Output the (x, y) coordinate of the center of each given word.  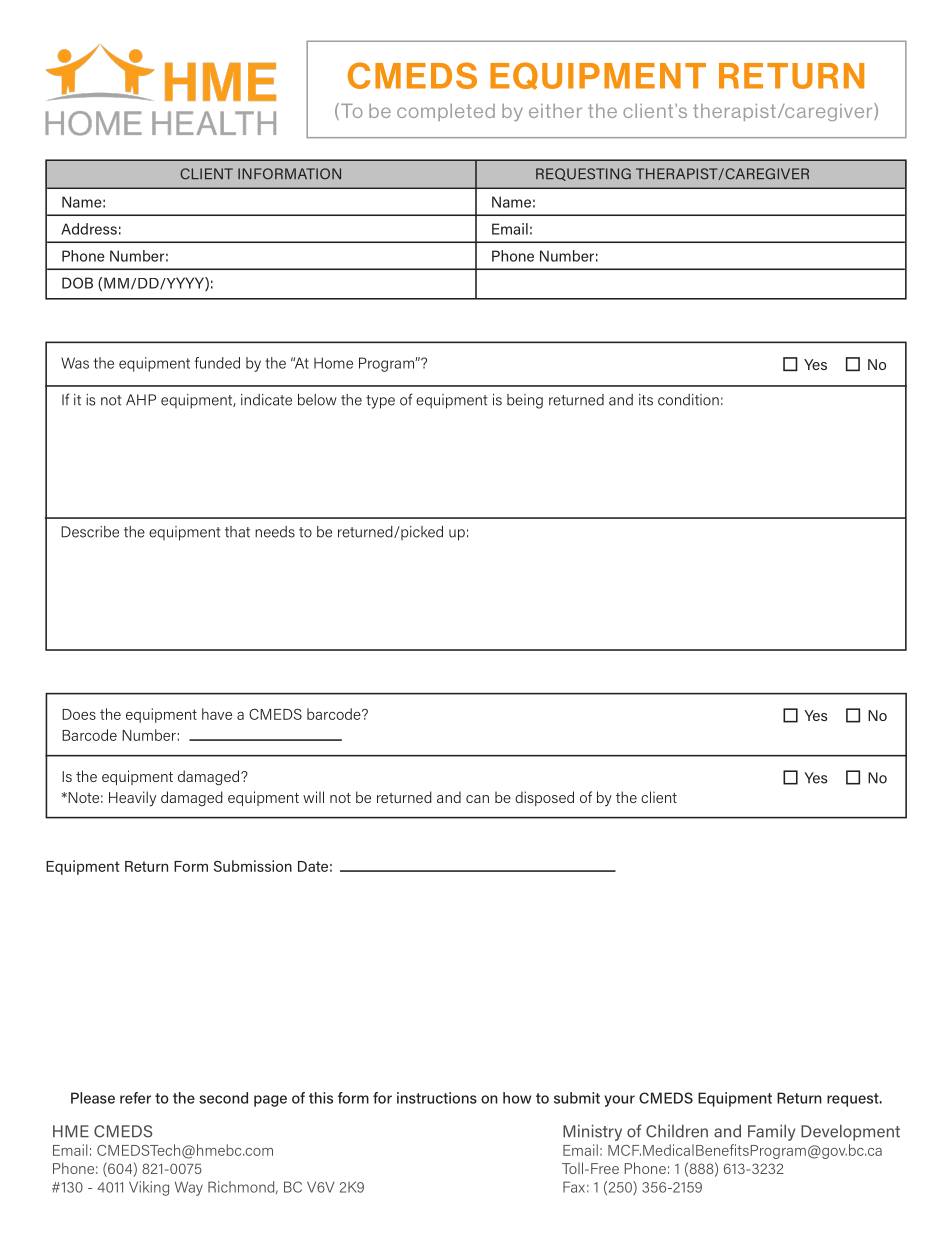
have (217, 714)
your (619, 1101)
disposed (544, 798)
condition (688, 400)
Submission (253, 866)
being (525, 401)
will (313, 797)
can (477, 799)
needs (275, 532)
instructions (437, 1098)
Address (89, 229)
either (555, 111)
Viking (149, 1188)
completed (446, 112)
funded (217, 363)
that (237, 532)
